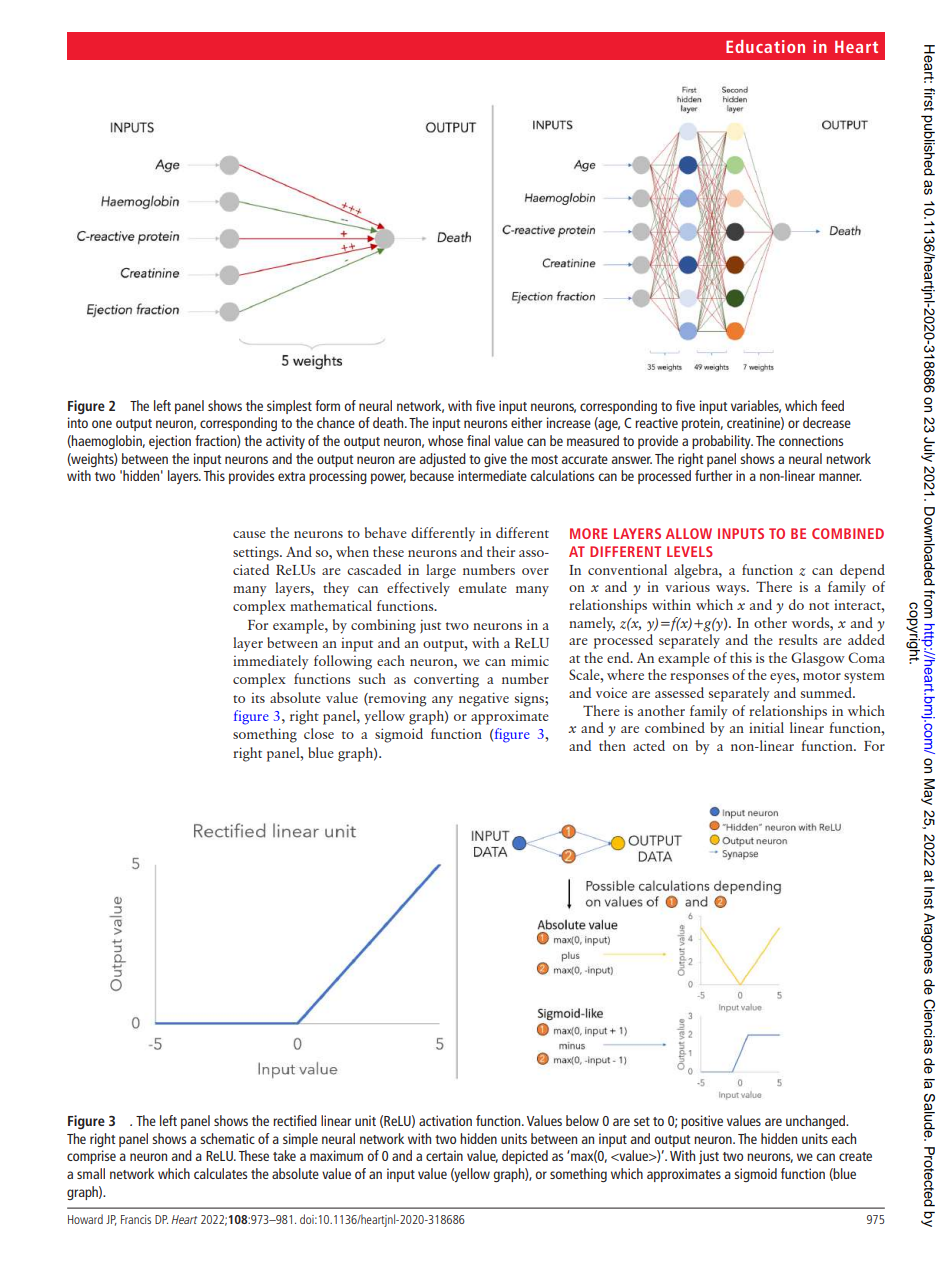 Image resolution: width=952 pixels, height=1270 pixels. I want to click on ejection, so click(170, 442).
